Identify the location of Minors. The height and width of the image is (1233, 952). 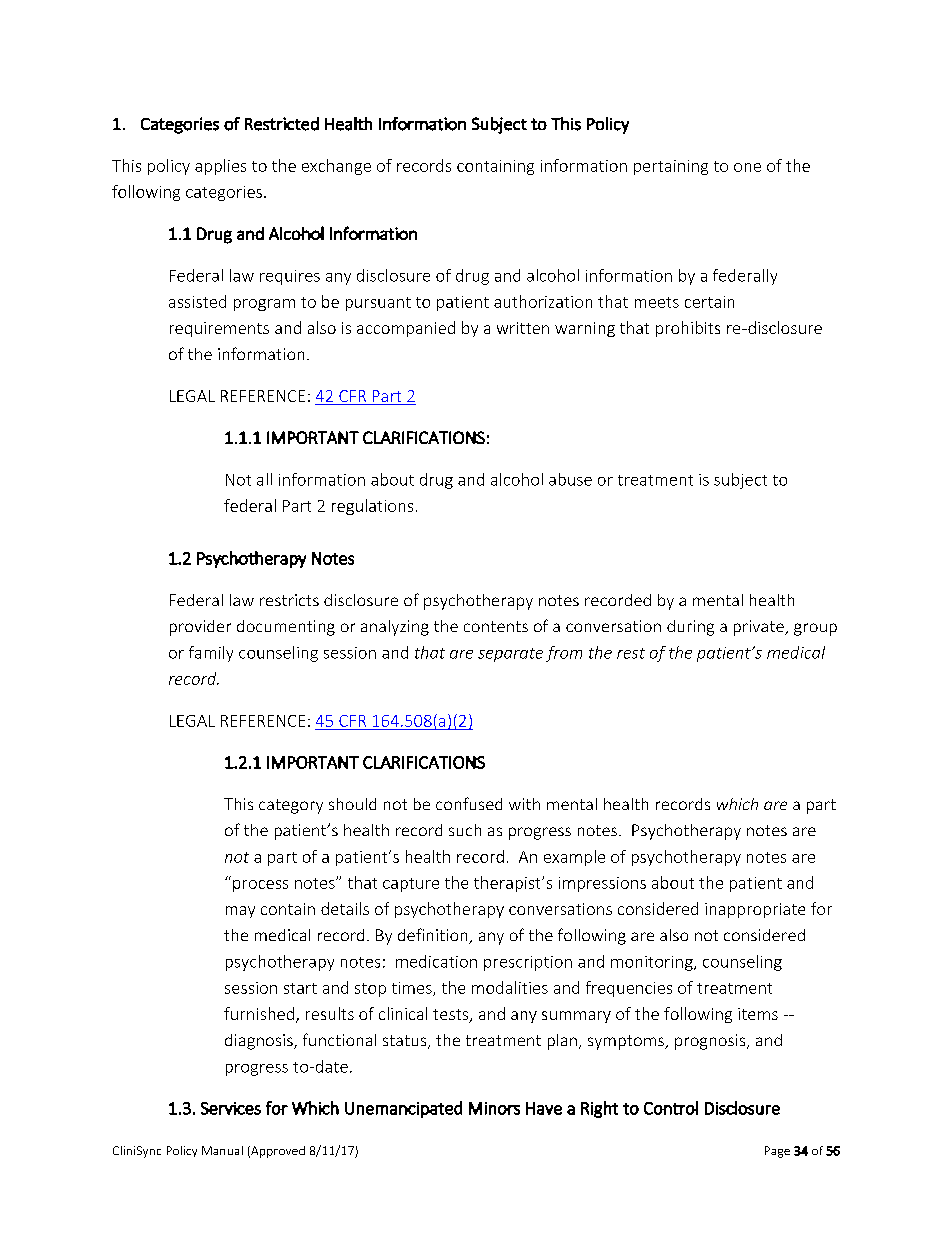
(494, 1108).
